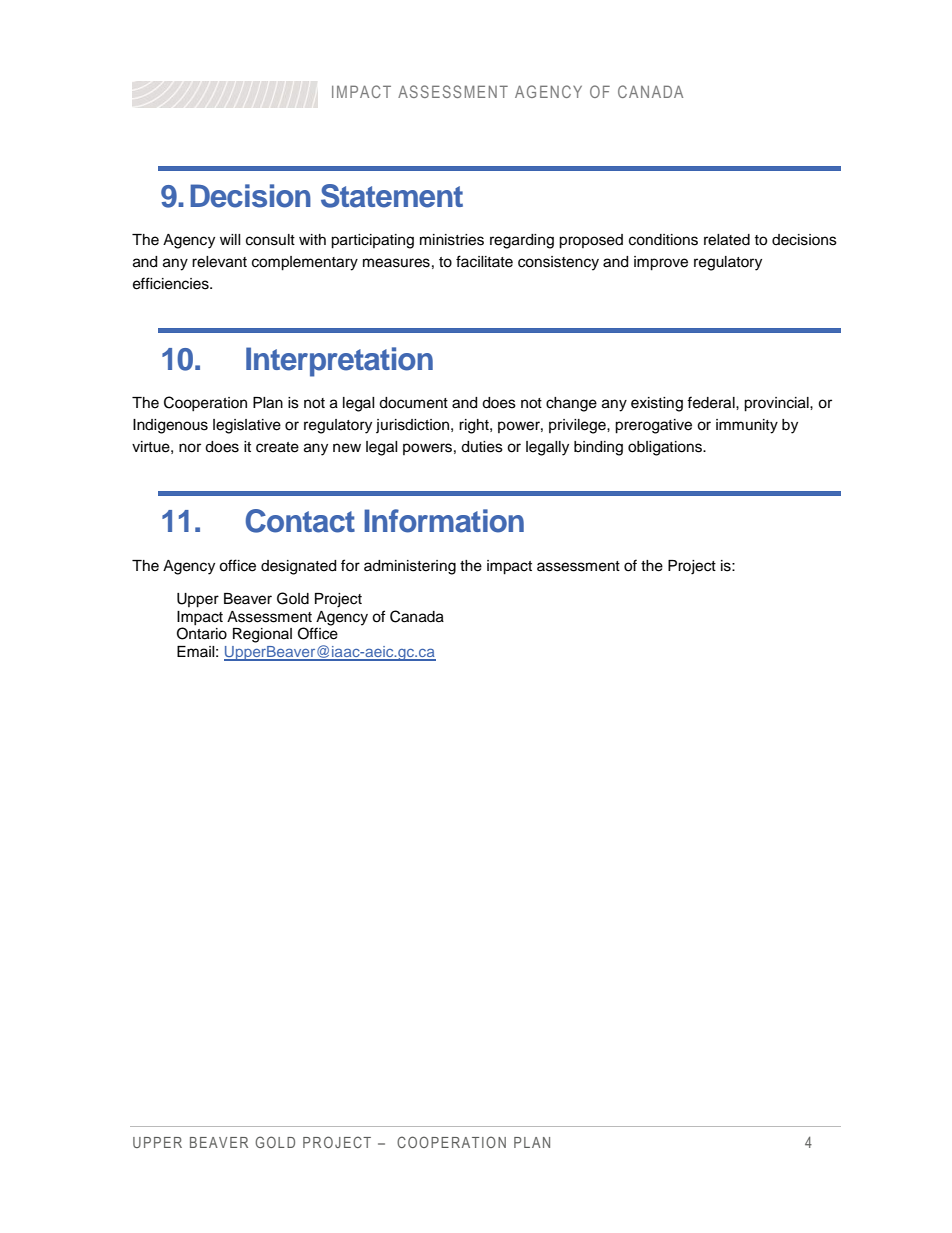  What do you see at coordinates (277, 447) in the screenshot?
I see `create` at bounding box center [277, 447].
